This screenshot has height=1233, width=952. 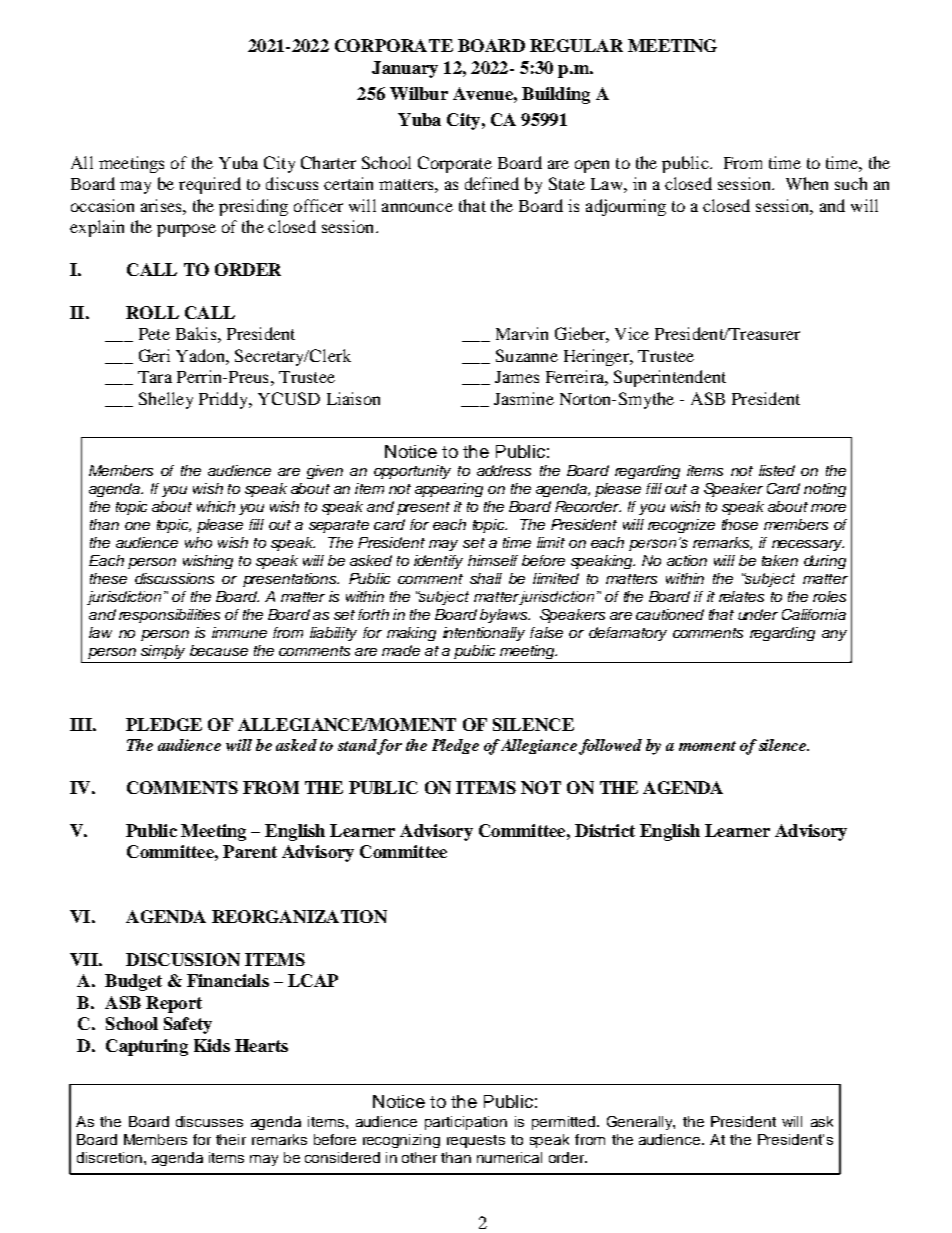 I want to click on When, so click(x=807, y=183).
